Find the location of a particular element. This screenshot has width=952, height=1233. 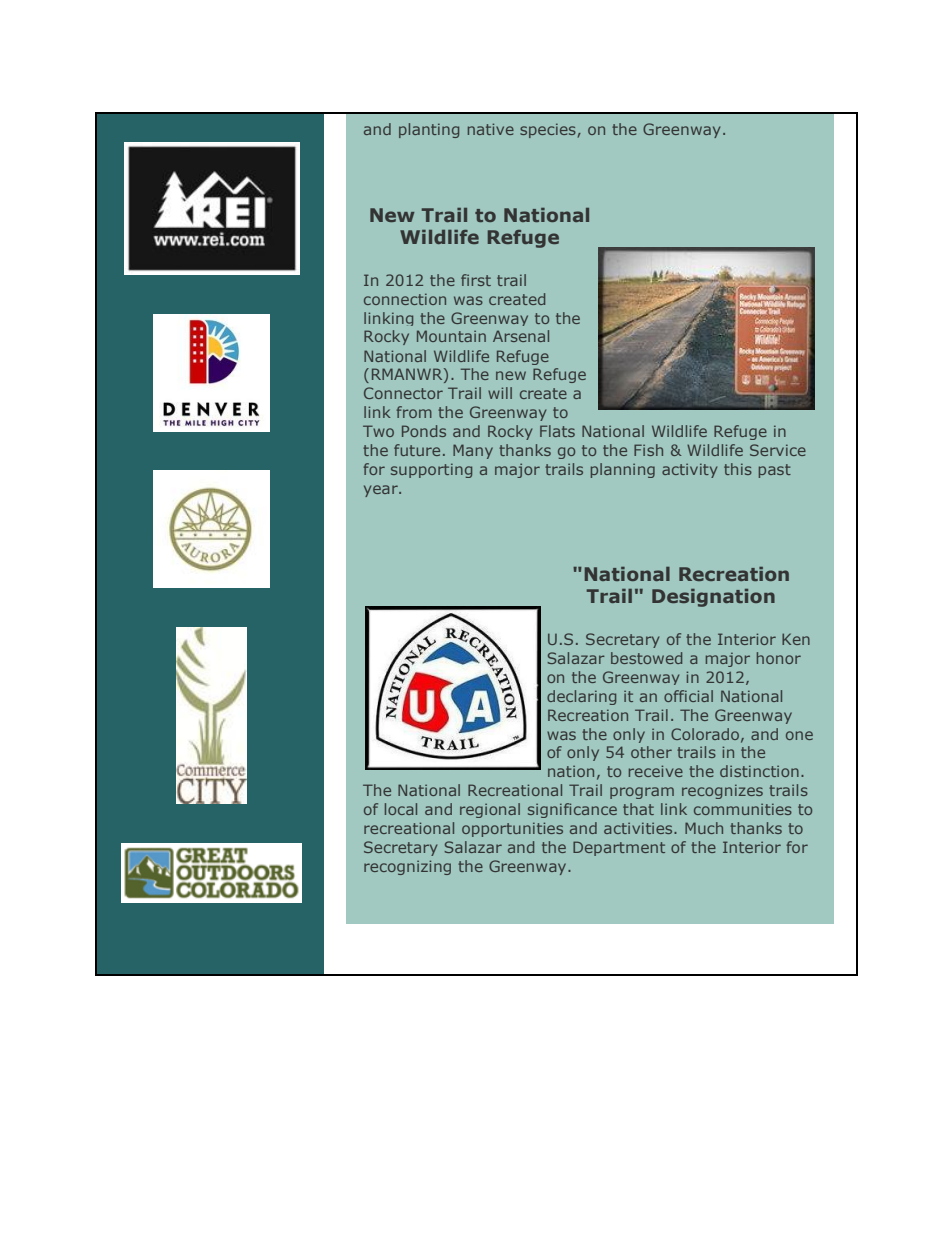

supporting is located at coordinates (431, 470).
